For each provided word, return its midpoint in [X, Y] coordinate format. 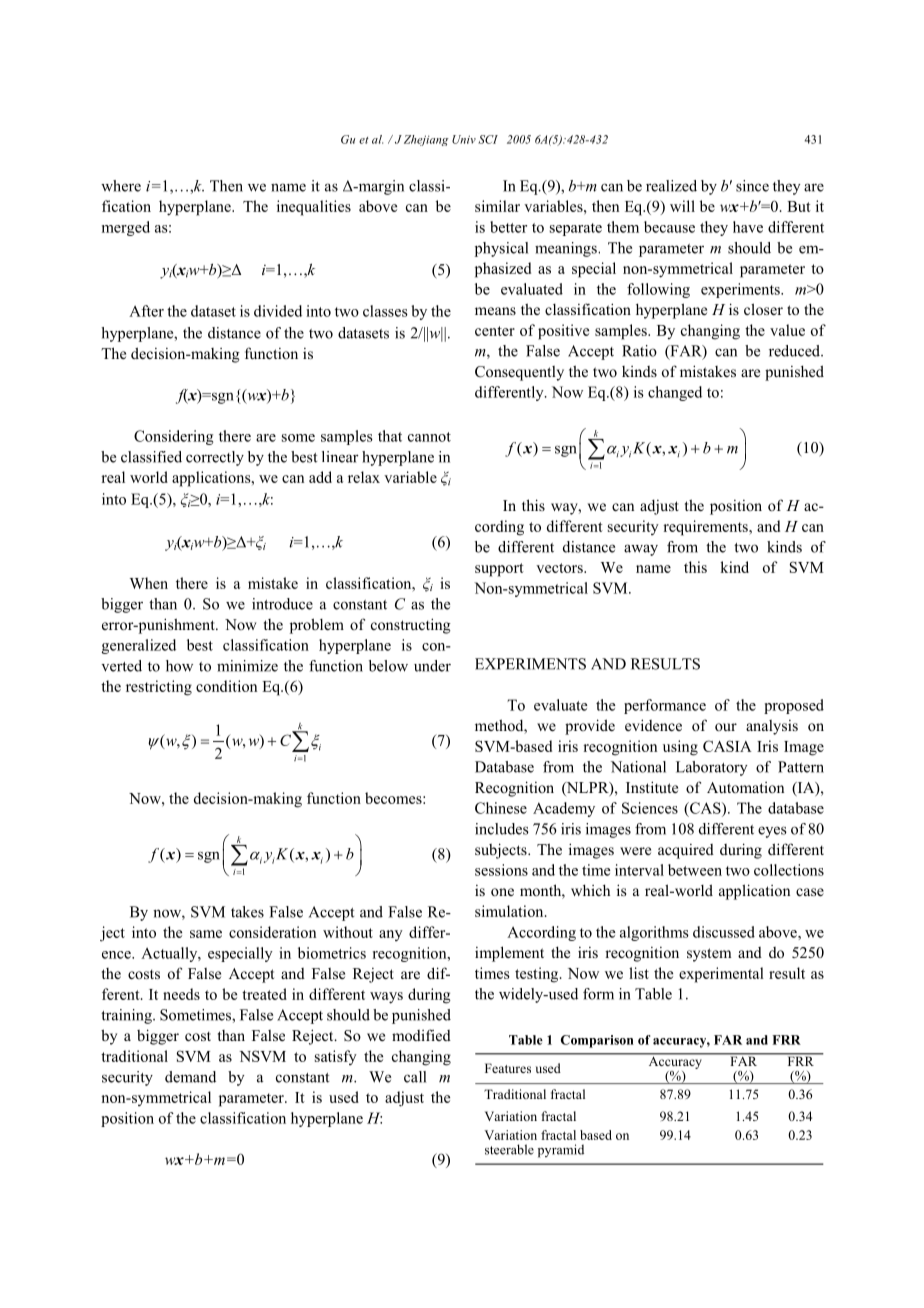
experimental [721, 975]
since [752, 186]
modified [421, 1035]
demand [190, 1077]
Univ [464, 139]
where [121, 186]
